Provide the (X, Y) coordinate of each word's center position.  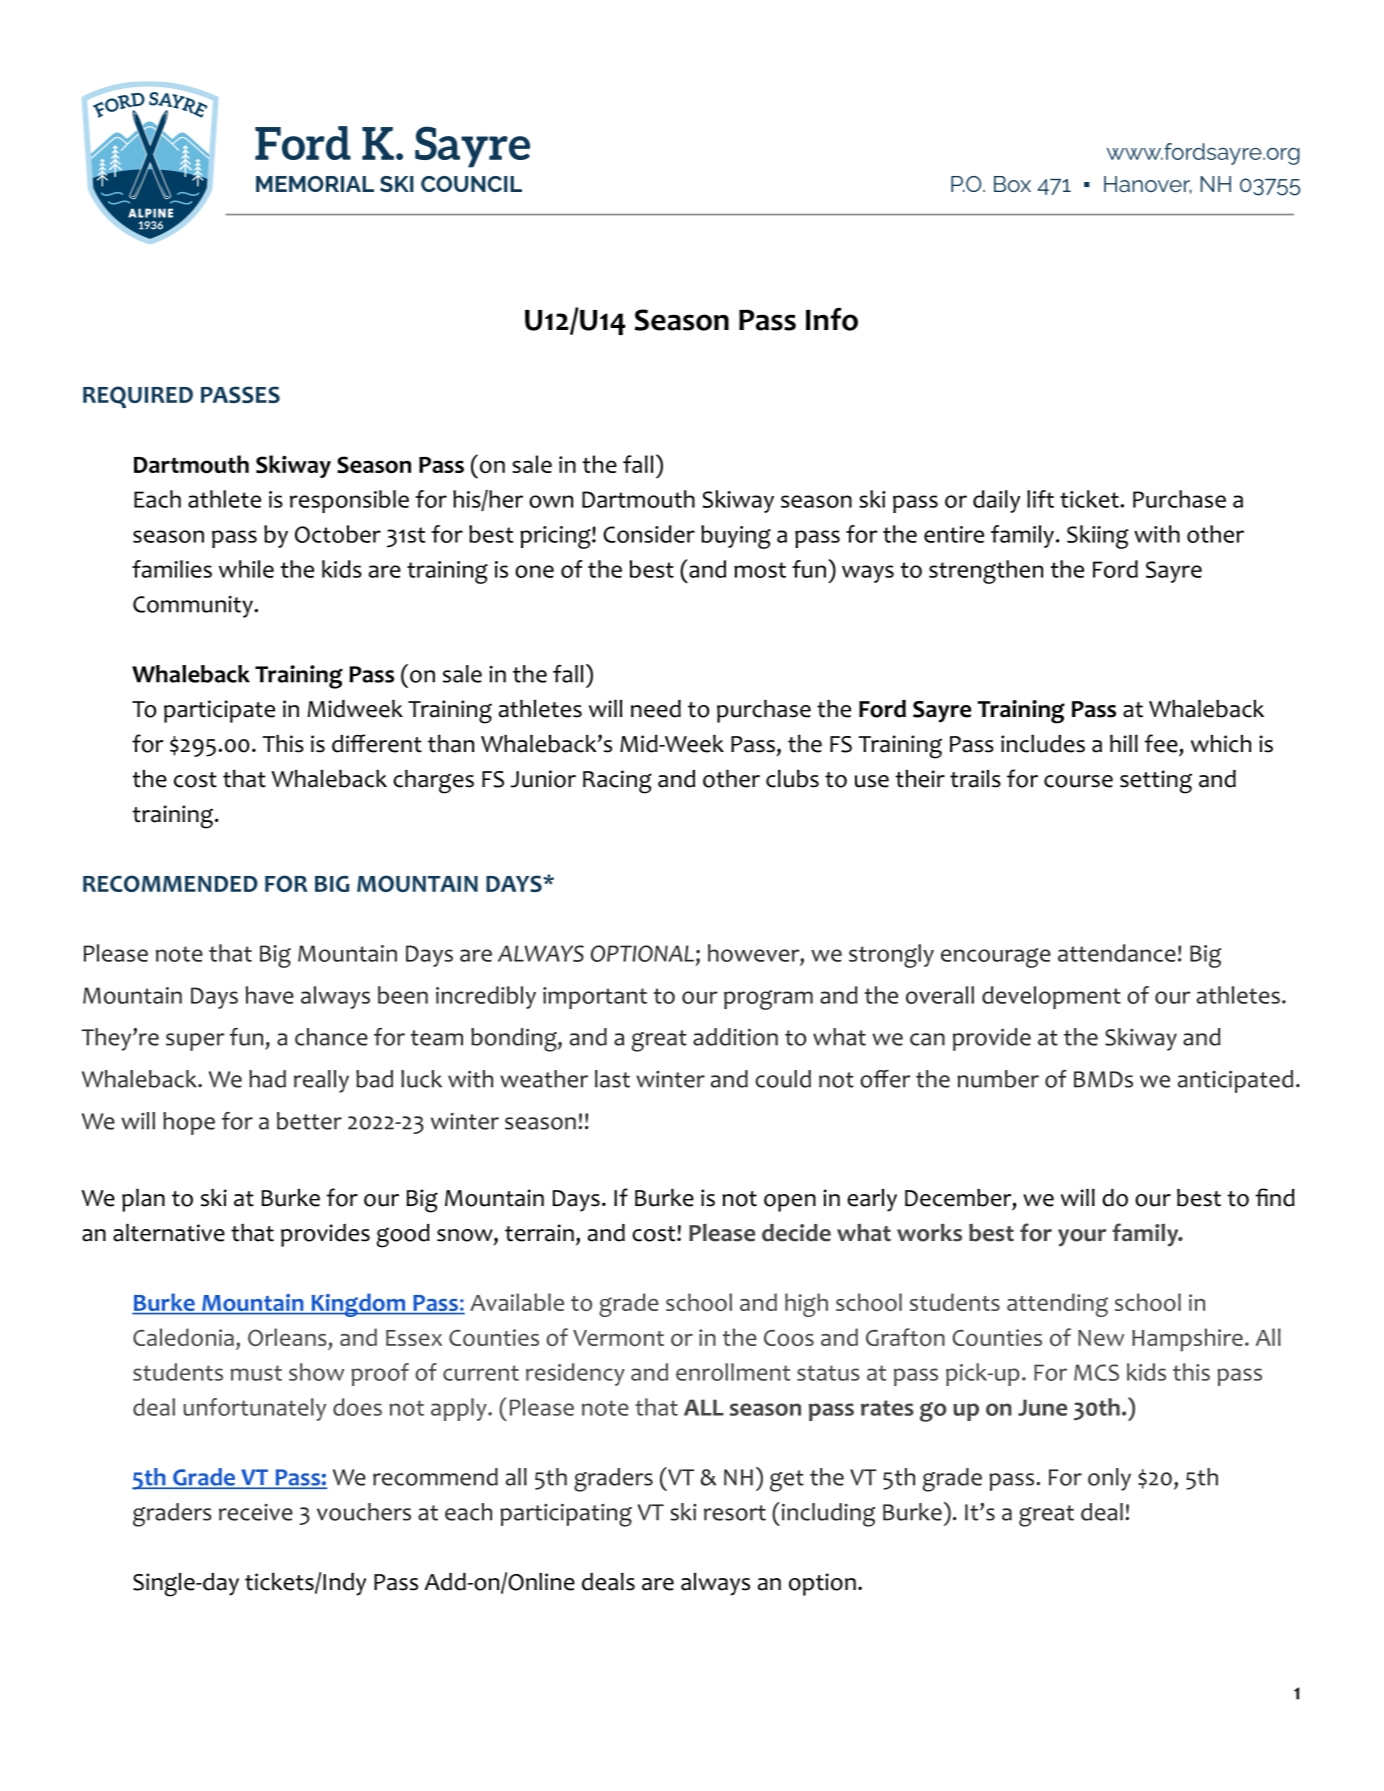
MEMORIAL (315, 184)
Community (194, 607)
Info (832, 319)
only (1109, 1479)
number (998, 1079)
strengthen (986, 572)
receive (256, 1512)
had (267, 1079)
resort (735, 1513)
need (656, 709)
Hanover (1148, 185)
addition (735, 1037)
